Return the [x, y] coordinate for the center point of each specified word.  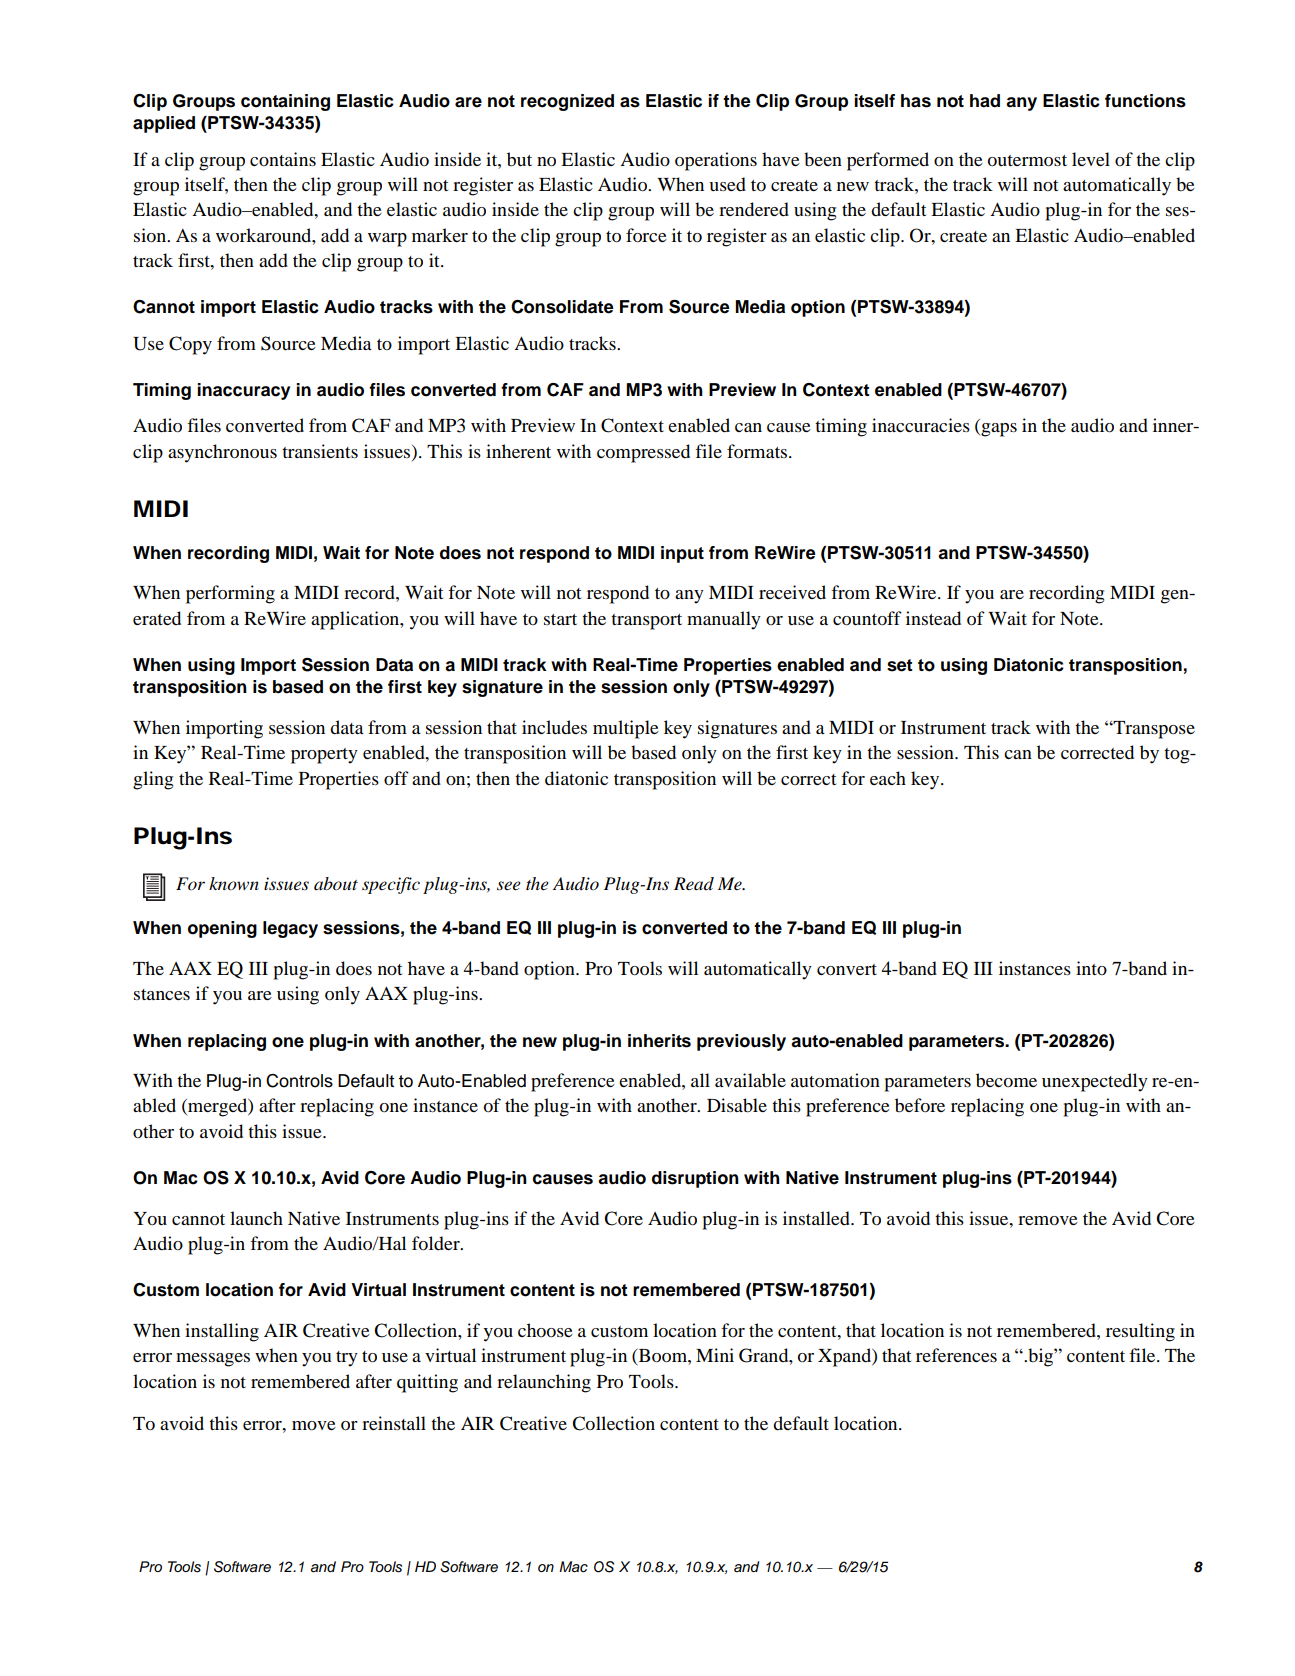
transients [320, 451]
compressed [643, 453]
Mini [715, 1355]
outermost [1027, 161]
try [347, 1359]
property [324, 756]
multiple [626, 729]
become [1006, 1080]
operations [716, 161]
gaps [998, 430]
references [956, 1355]
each [888, 778]
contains [283, 159]
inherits [659, 1041]
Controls [299, 1081]
